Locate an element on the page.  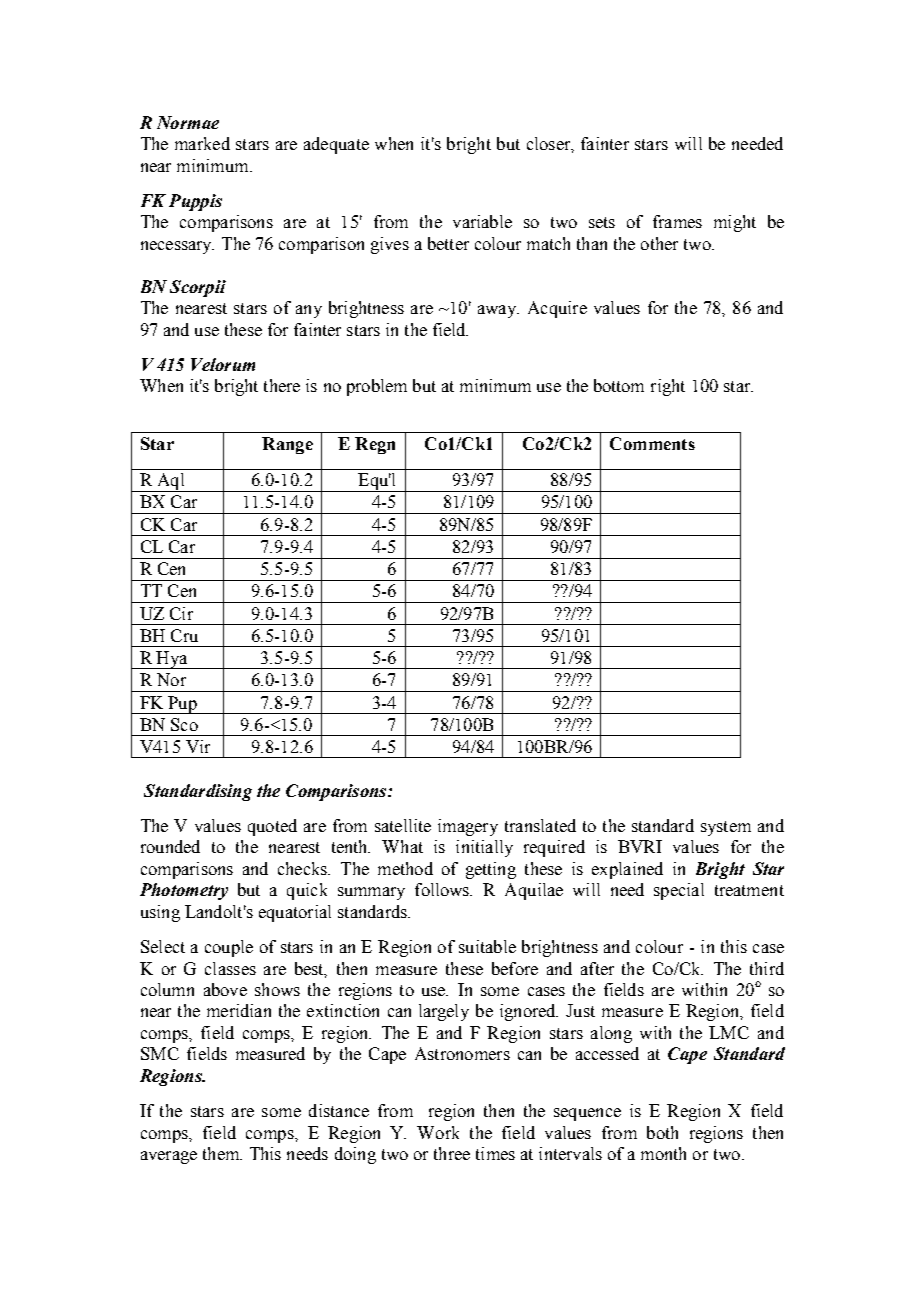
them is located at coordinates (222, 1153).
